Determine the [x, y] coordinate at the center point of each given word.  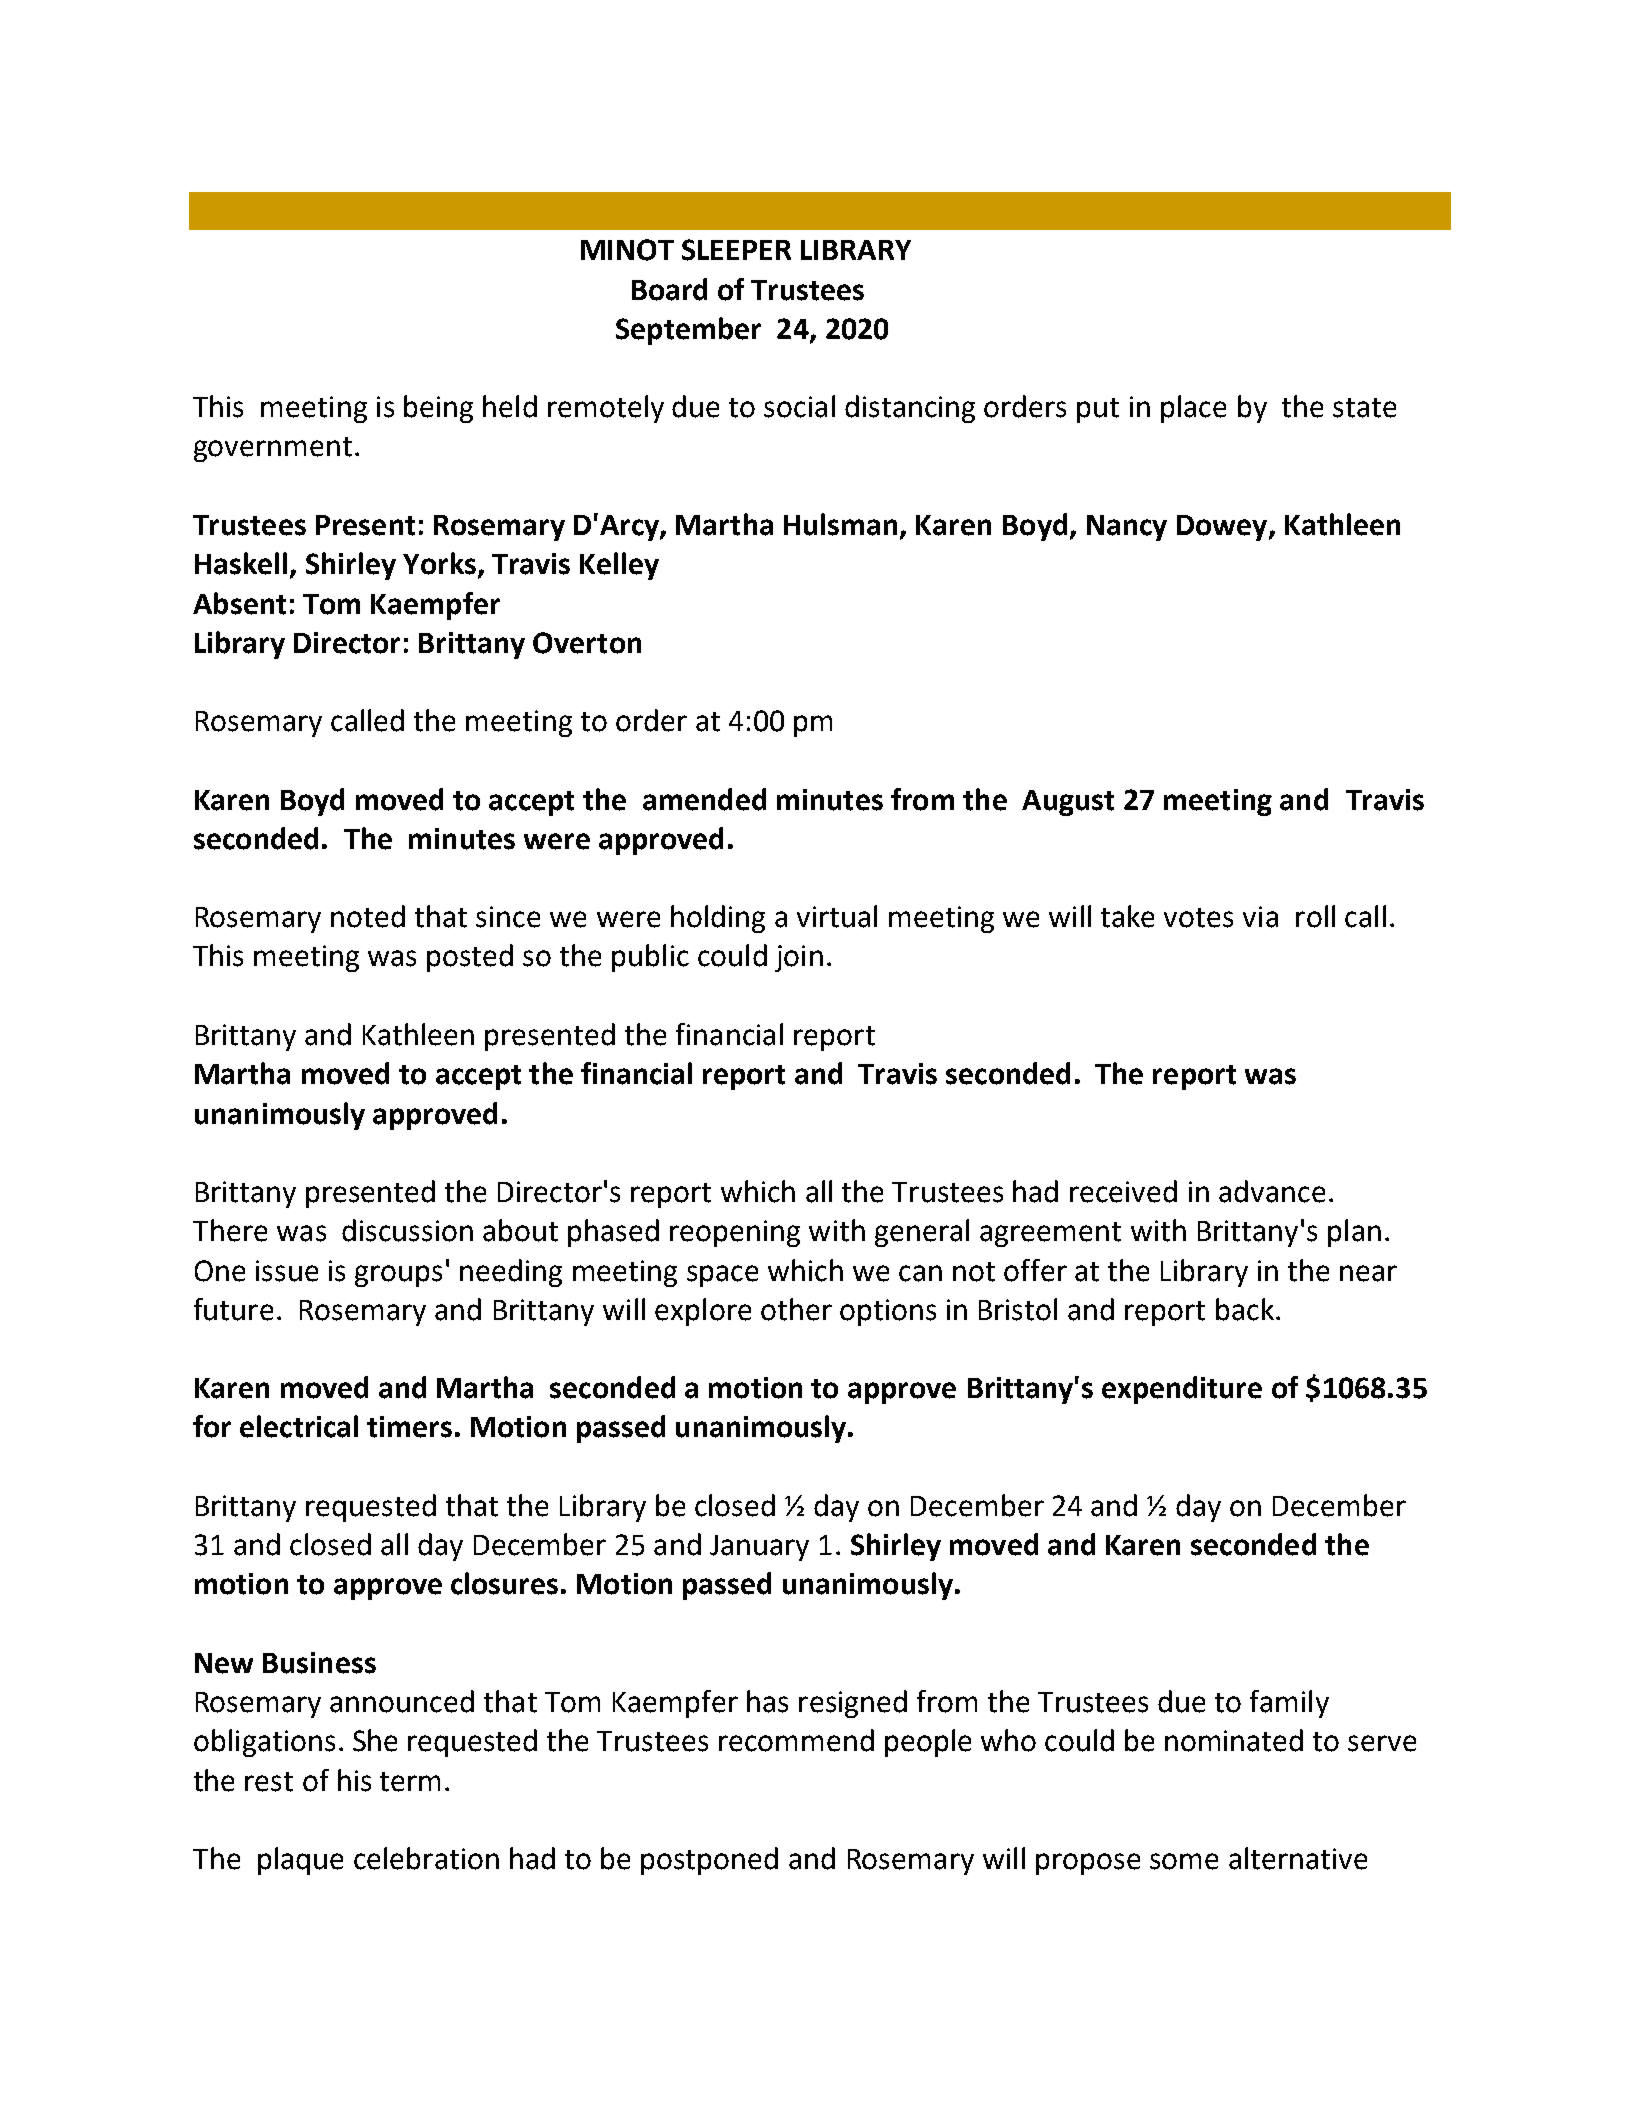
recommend [796, 1740]
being [438, 409]
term [410, 1782]
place [1193, 409]
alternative [1298, 1858]
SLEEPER [736, 250]
